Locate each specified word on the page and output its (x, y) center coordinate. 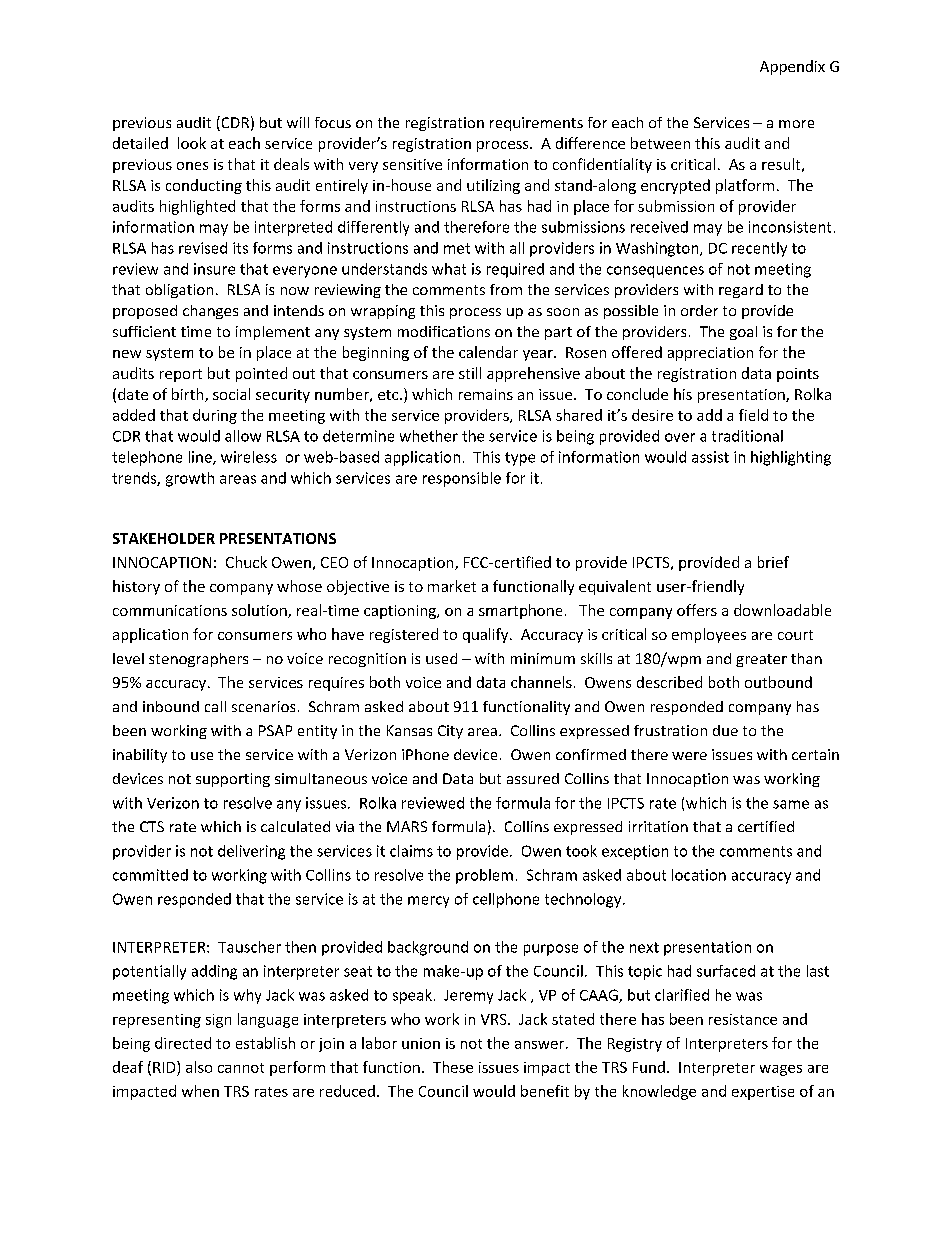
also (199, 1067)
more (796, 124)
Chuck (246, 562)
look (192, 143)
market (452, 586)
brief (773, 562)
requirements (536, 124)
